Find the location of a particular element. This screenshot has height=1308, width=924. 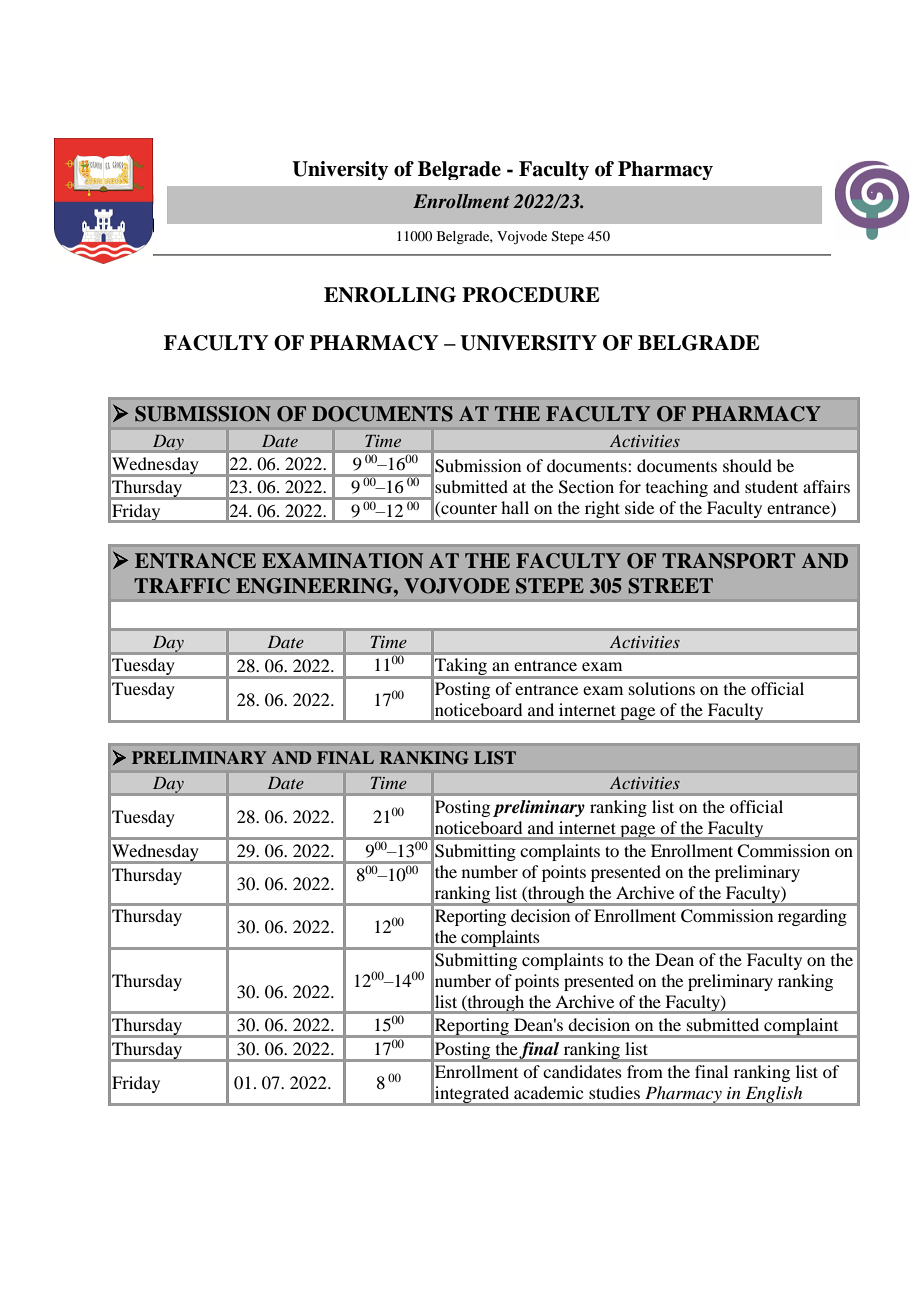

TRAFFIC is located at coordinates (182, 586).
